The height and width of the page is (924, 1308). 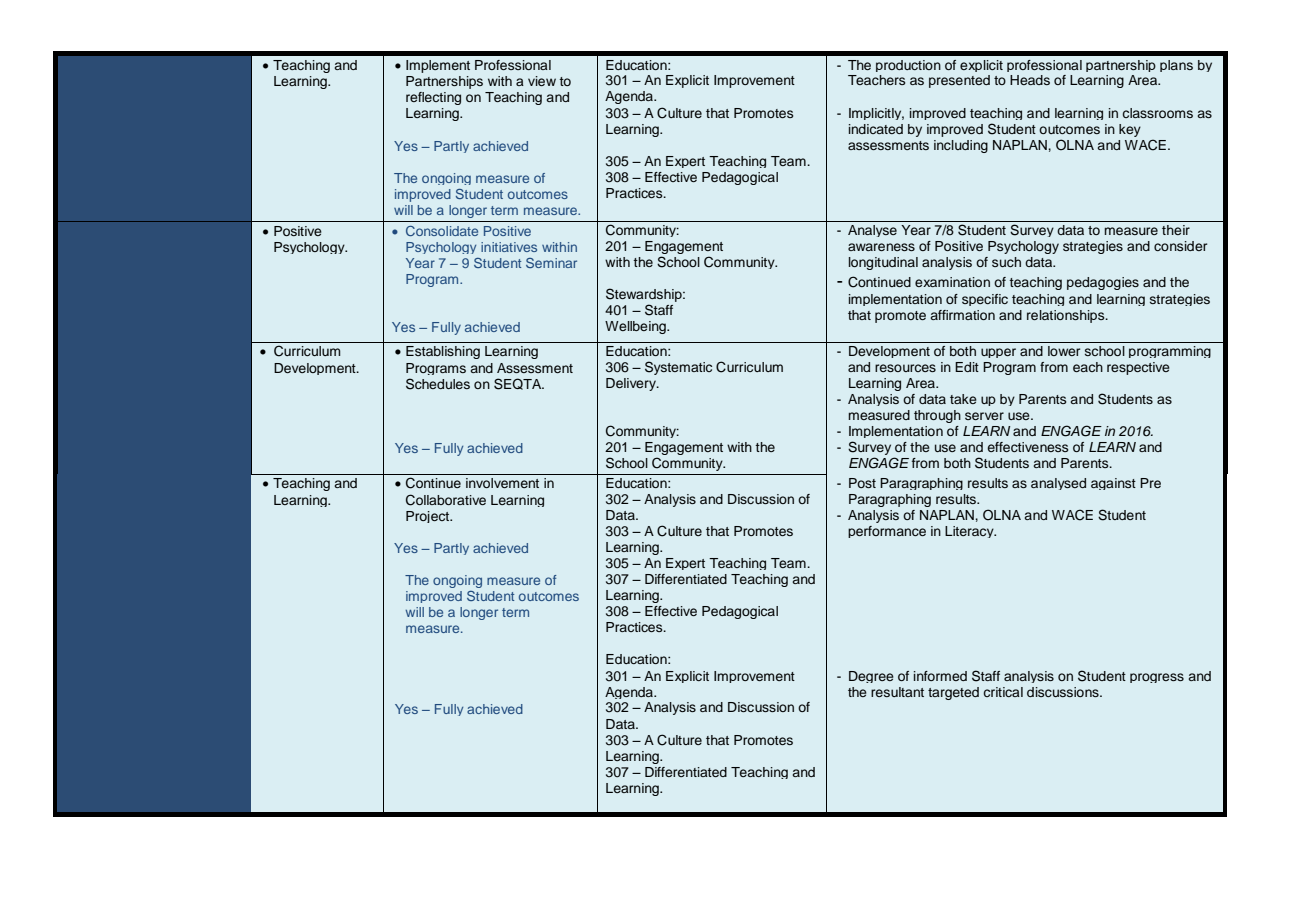 I want to click on indicated, so click(x=876, y=129).
